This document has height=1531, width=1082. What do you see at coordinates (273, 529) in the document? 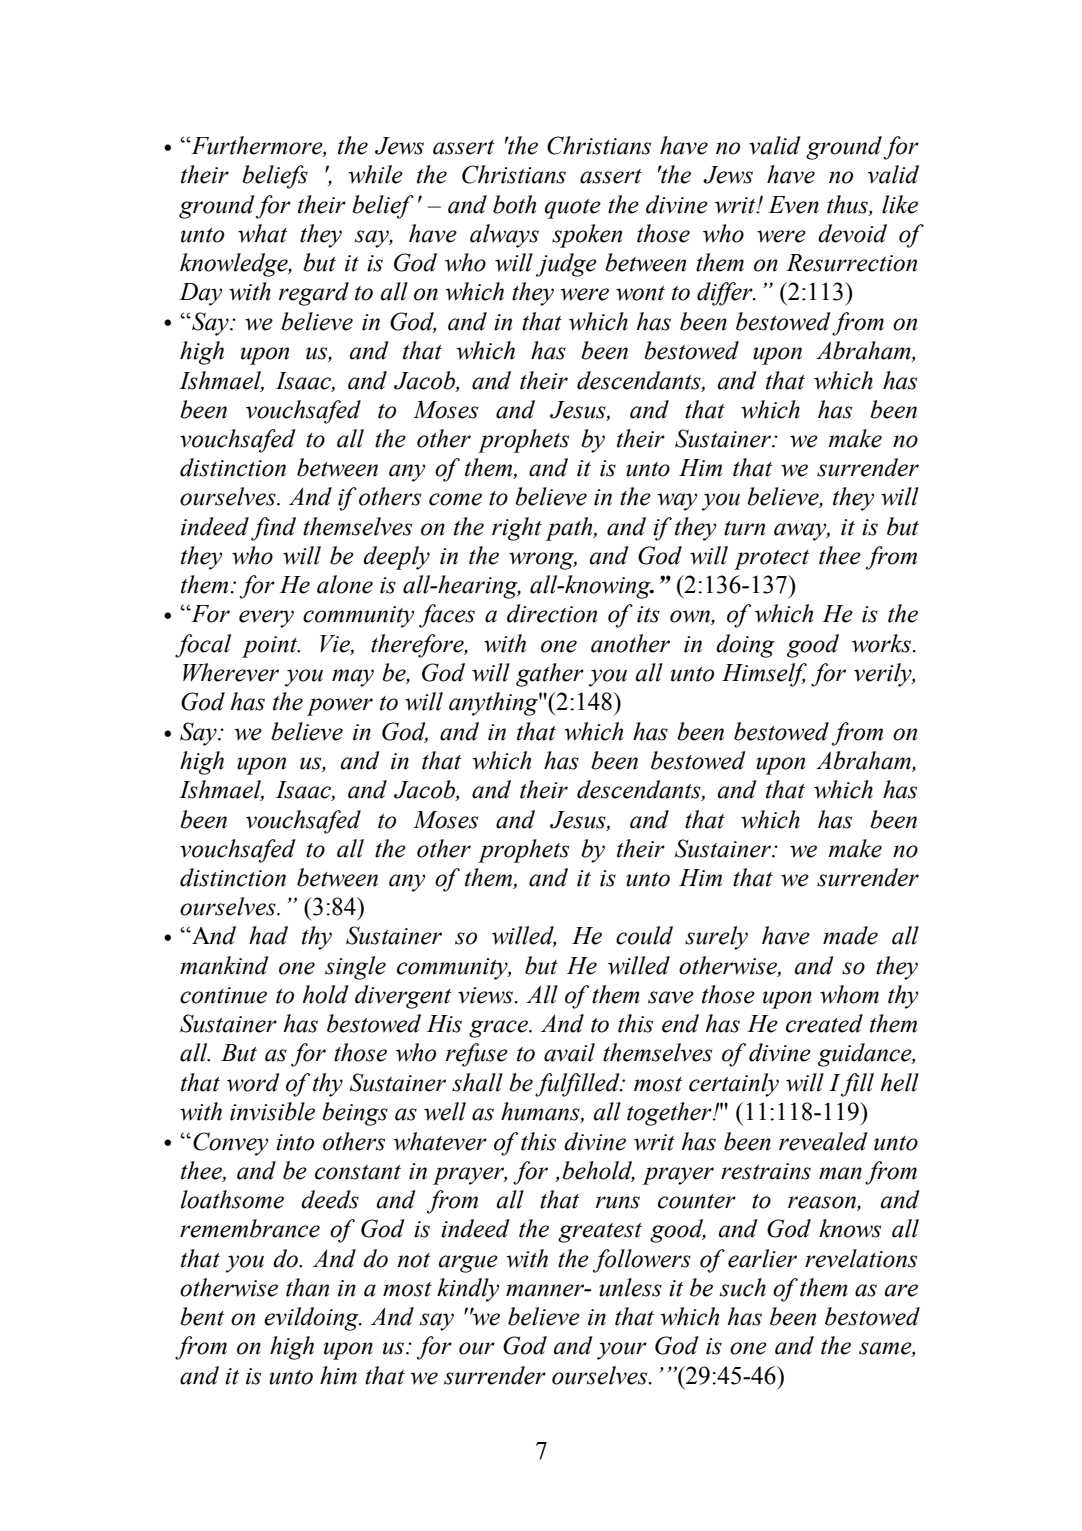
I see `find` at bounding box center [273, 529].
